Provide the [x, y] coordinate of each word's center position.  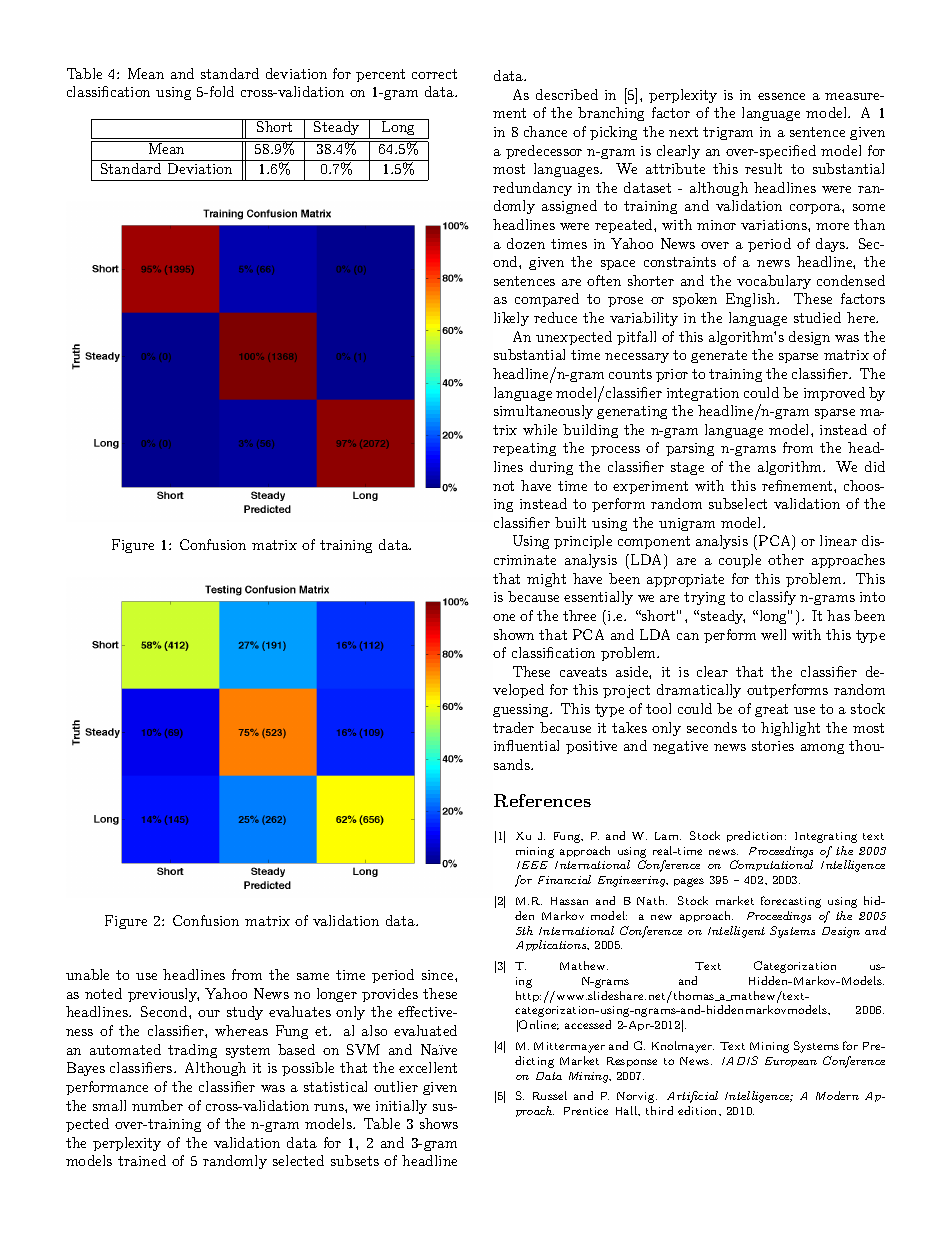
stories [773, 746]
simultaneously [543, 412]
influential [526, 745]
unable [87, 974]
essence [781, 96]
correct [434, 74]
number [157, 1105]
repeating [524, 449]
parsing [690, 449]
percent [380, 75]
